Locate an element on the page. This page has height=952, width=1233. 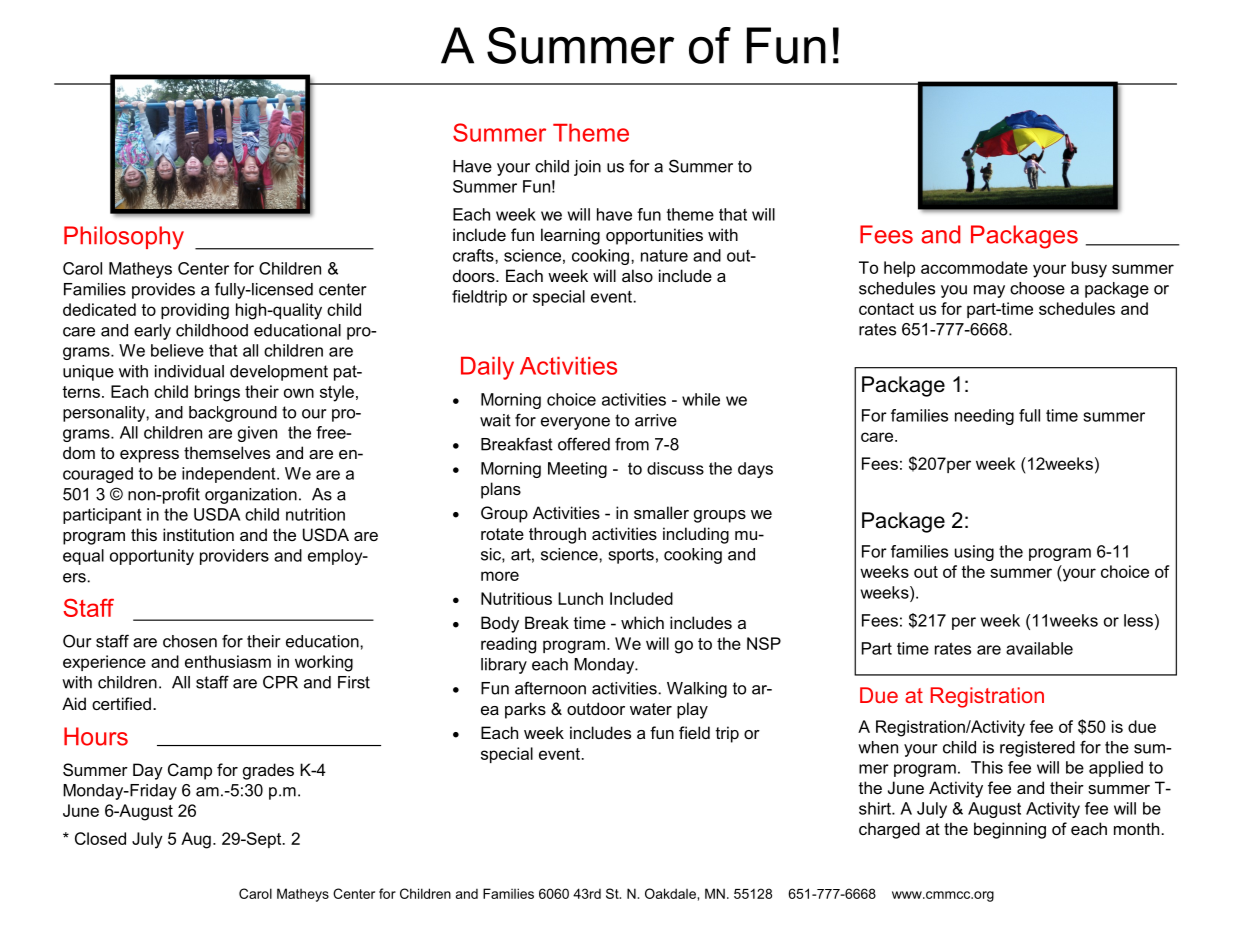
Philosophy is located at coordinates (124, 238).
